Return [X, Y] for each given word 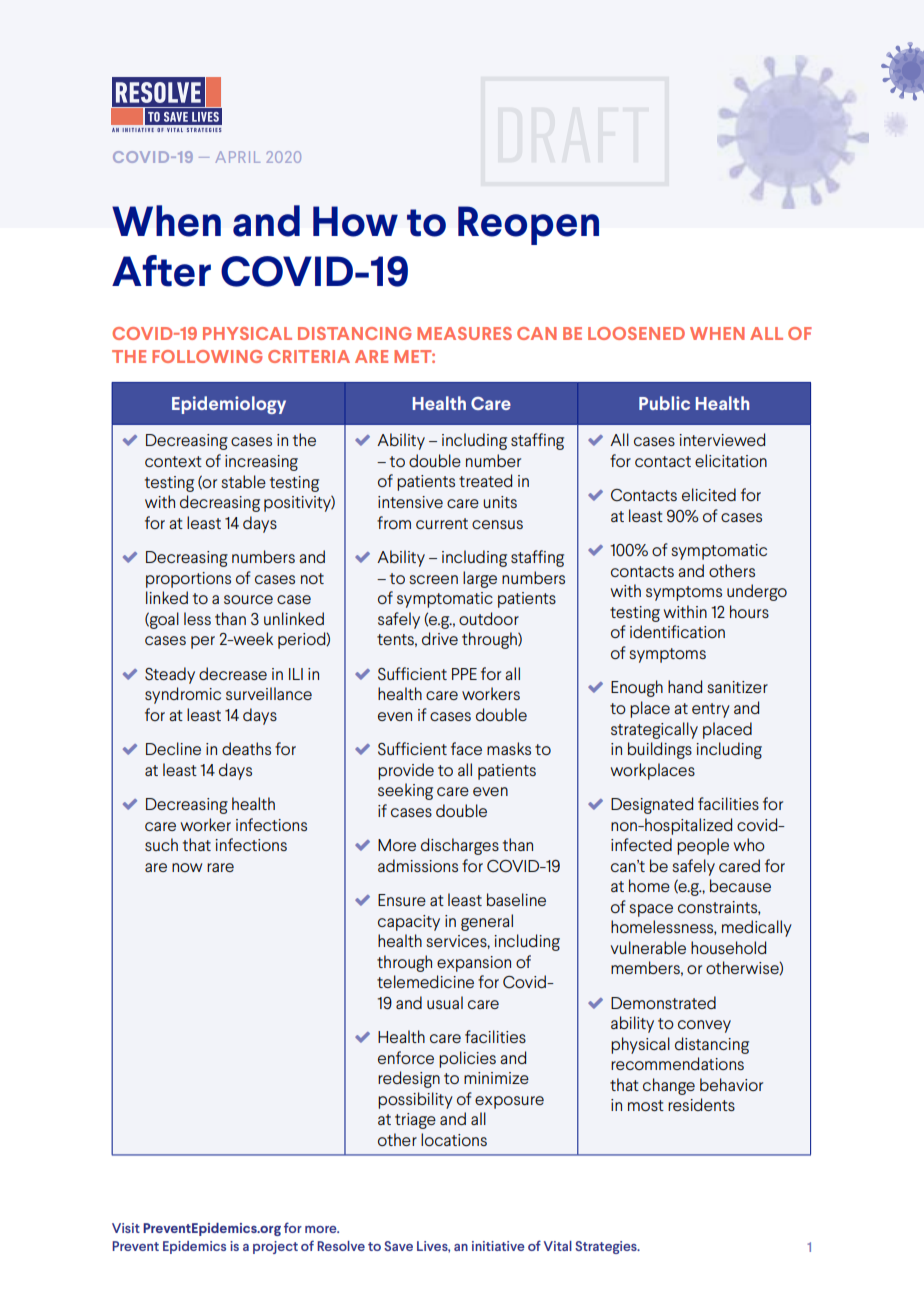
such [161, 844]
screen [434, 579]
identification [677, 631]
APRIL [237, 157]
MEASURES [464, 333]
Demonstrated [663, 1002]
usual [445, 1002]
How [355, 221]
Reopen [528, 225]
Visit [126, 1228]
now [187, 867]
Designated [652, 805]
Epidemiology [229, 405]
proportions [188, 580]
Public [664, 403]
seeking [405, 791]
